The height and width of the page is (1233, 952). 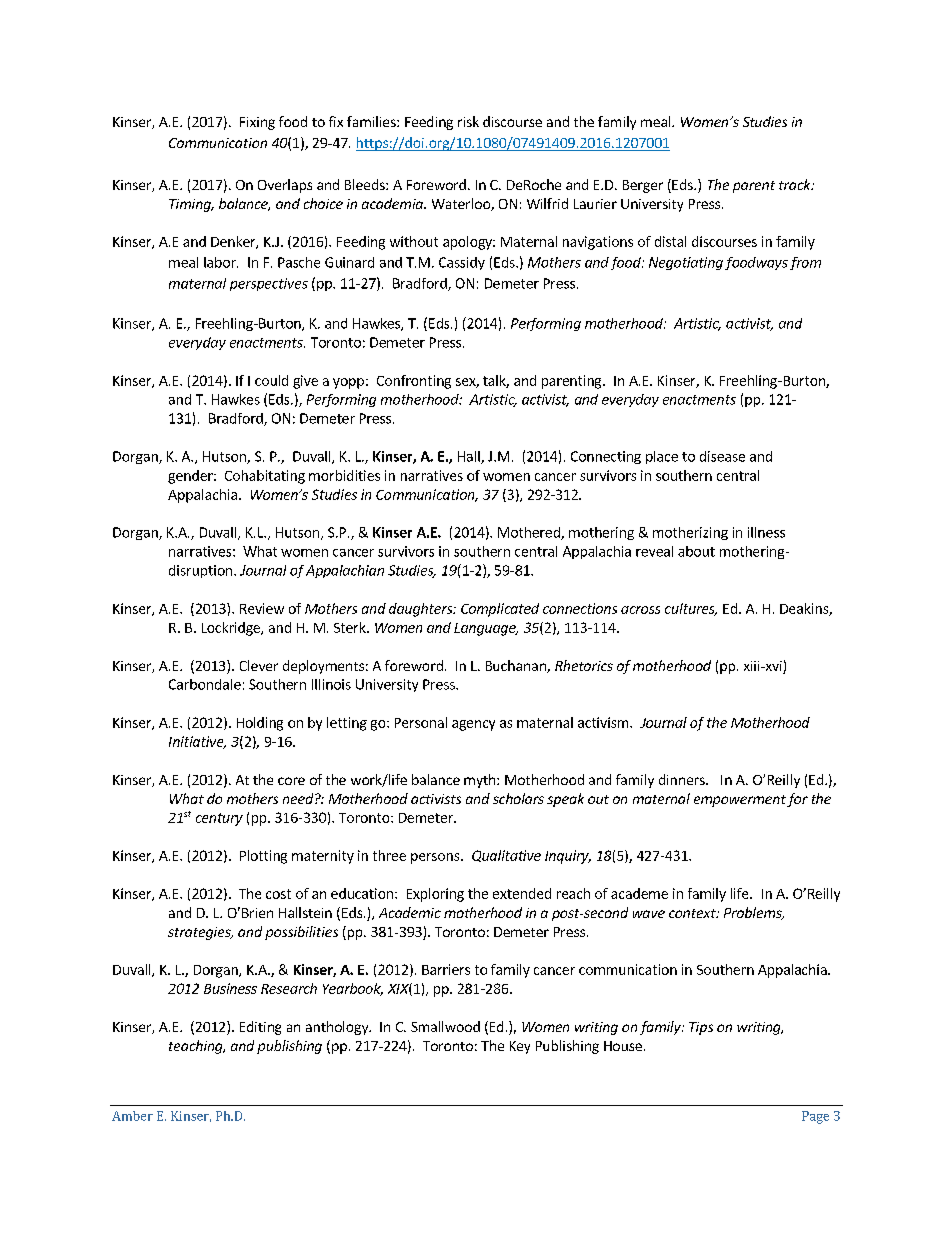 What do you see at coordinates (468, 121) in the page?
I see `risk` at bounding box center [468, 121].
